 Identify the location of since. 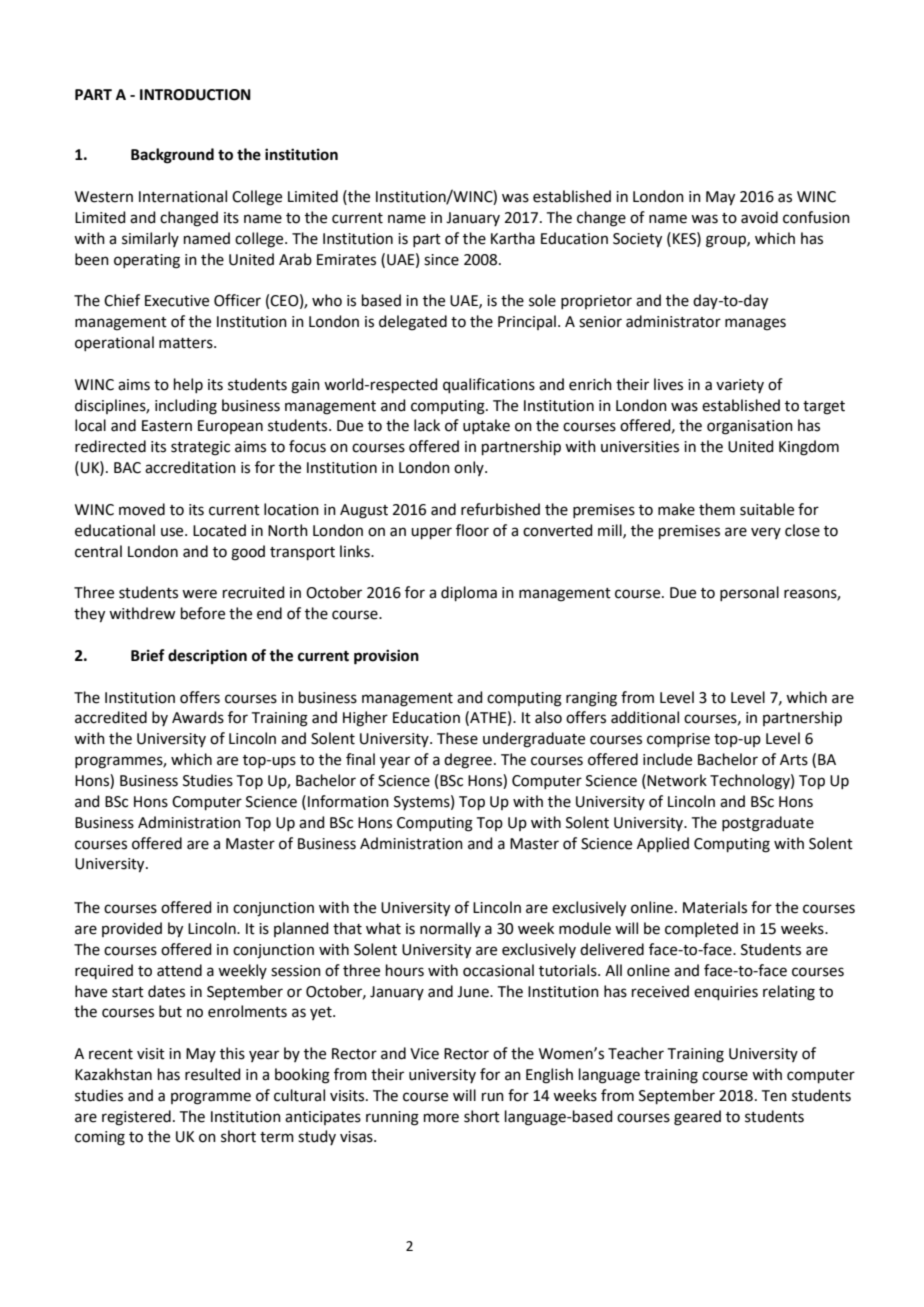
(441, 260).
